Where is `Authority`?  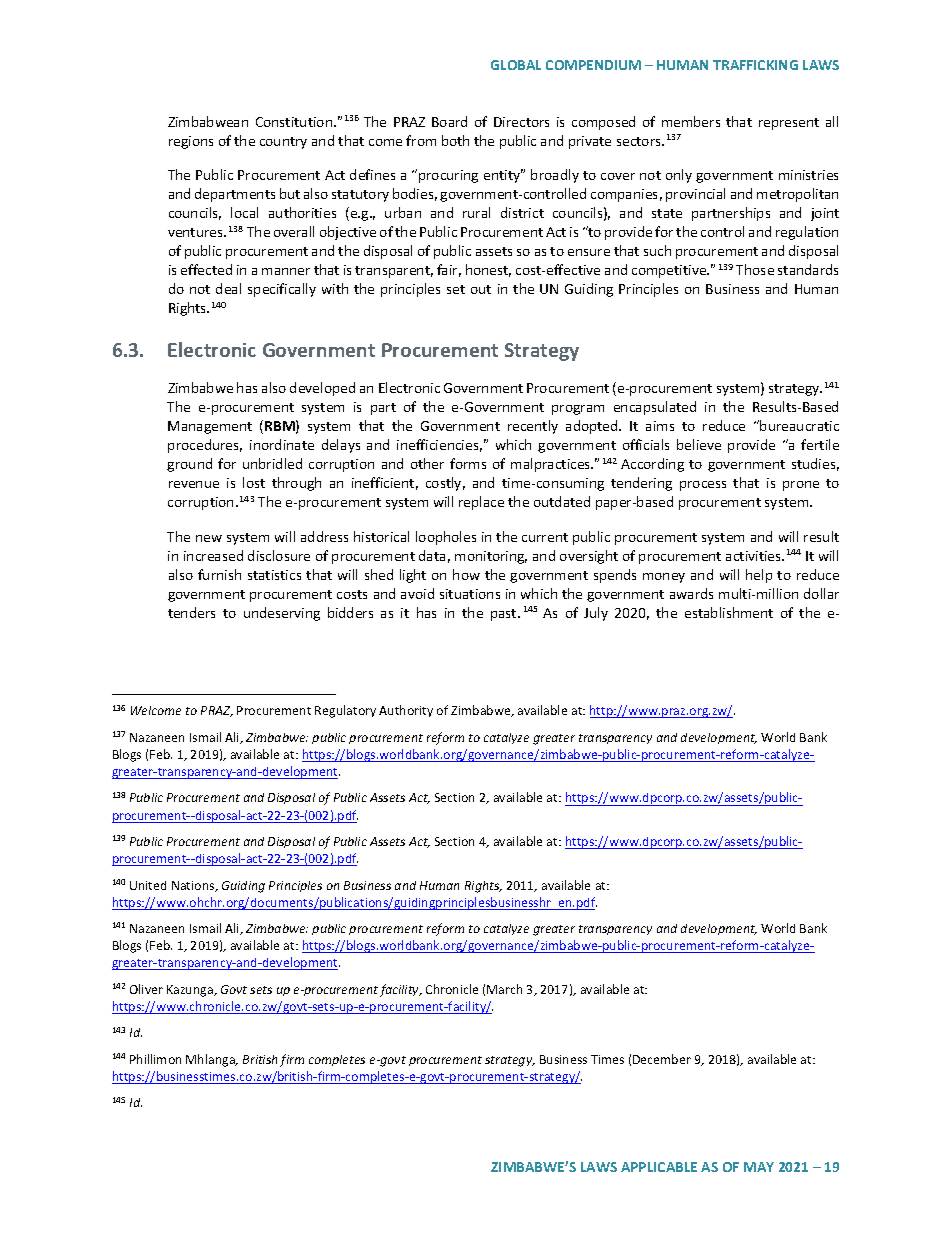 Authority is located at coordinates (406, 711).
